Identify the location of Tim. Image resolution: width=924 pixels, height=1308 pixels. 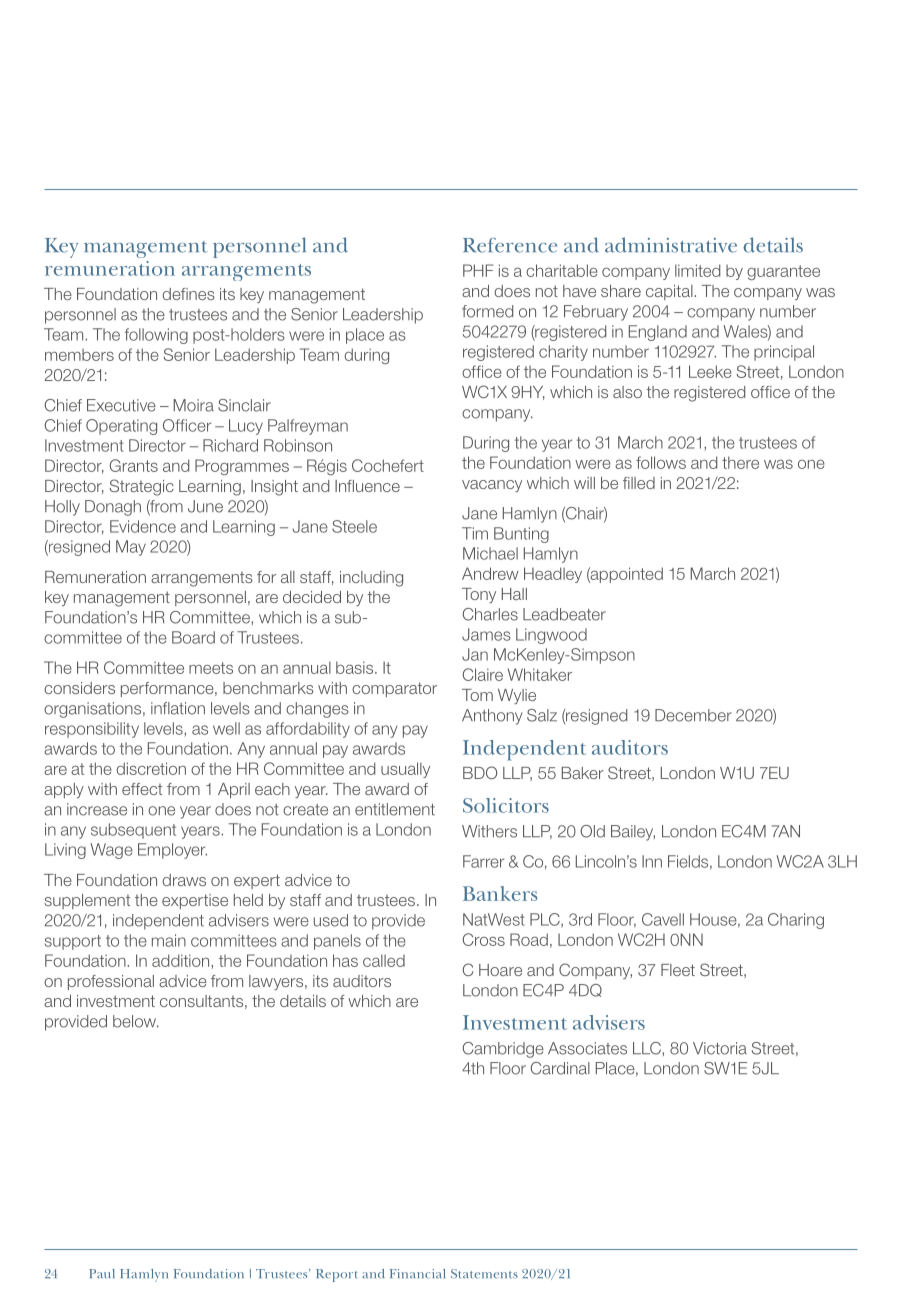
(475, 533).
